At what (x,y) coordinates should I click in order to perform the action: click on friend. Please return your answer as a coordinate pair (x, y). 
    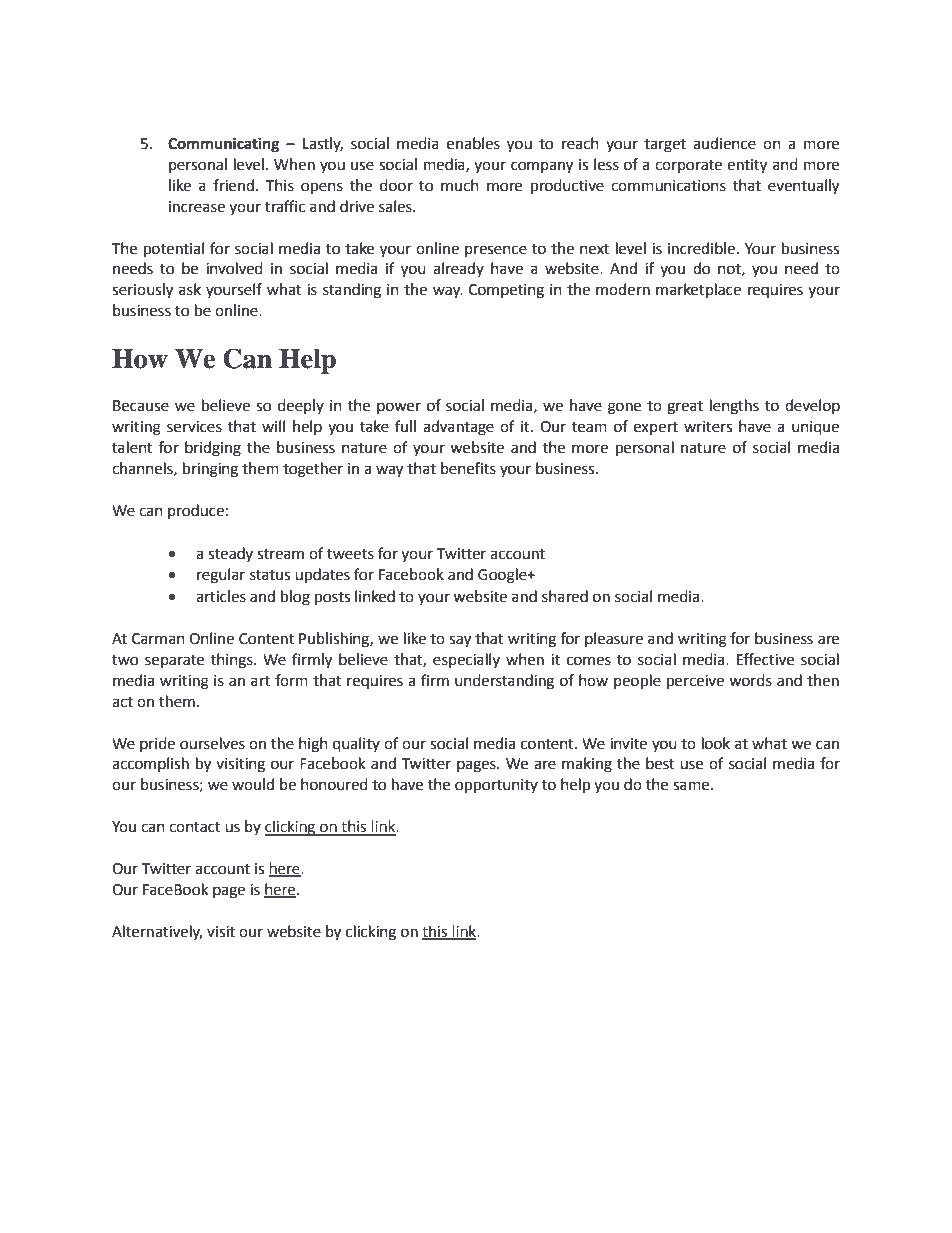
    Looking at the image, I should click on (233, 185).
